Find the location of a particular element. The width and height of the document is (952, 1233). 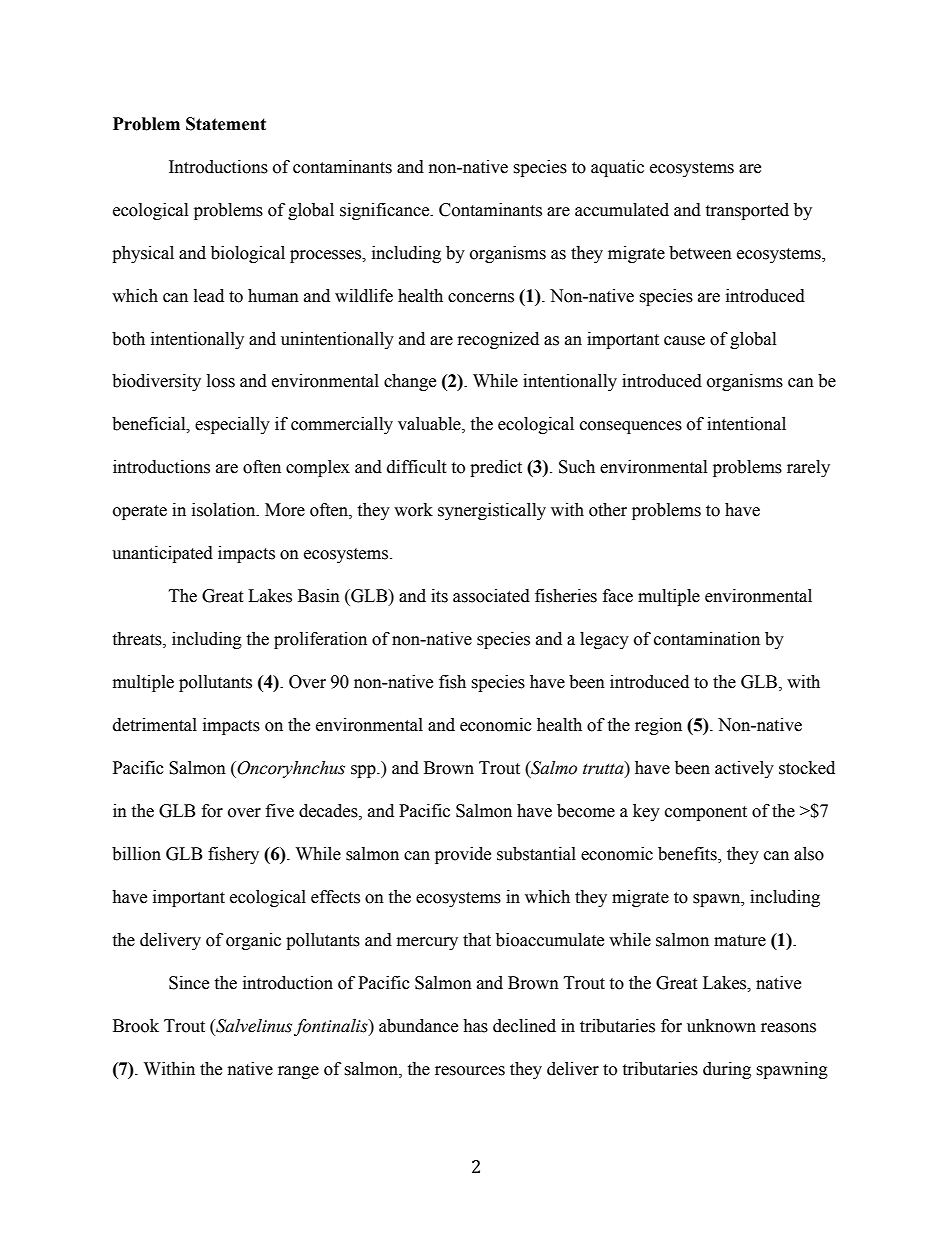

Statement is located at coordinates (226, 124).
